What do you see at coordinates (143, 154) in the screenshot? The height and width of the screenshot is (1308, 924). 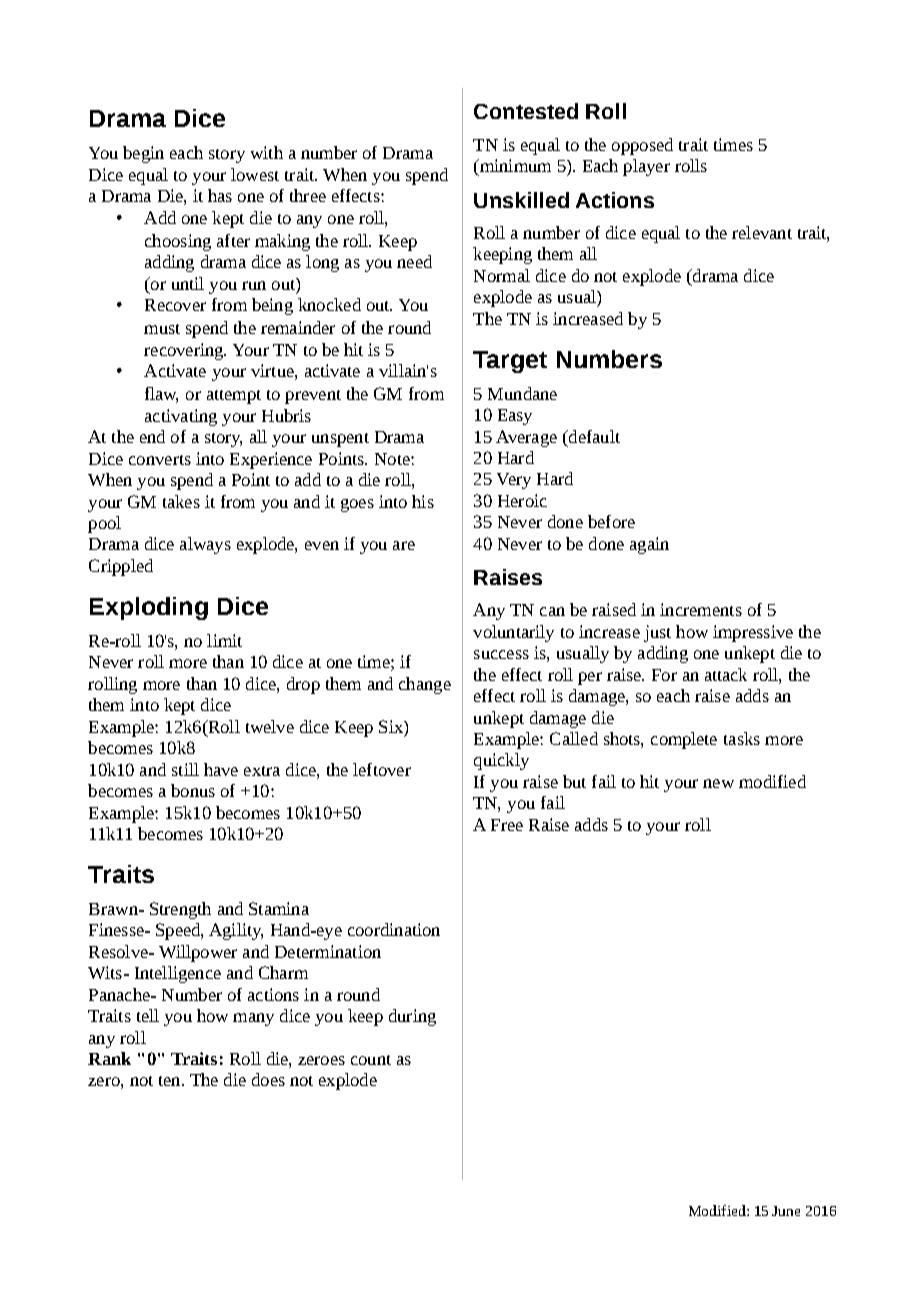 I see `begin` at bounding box center [143, 154].
